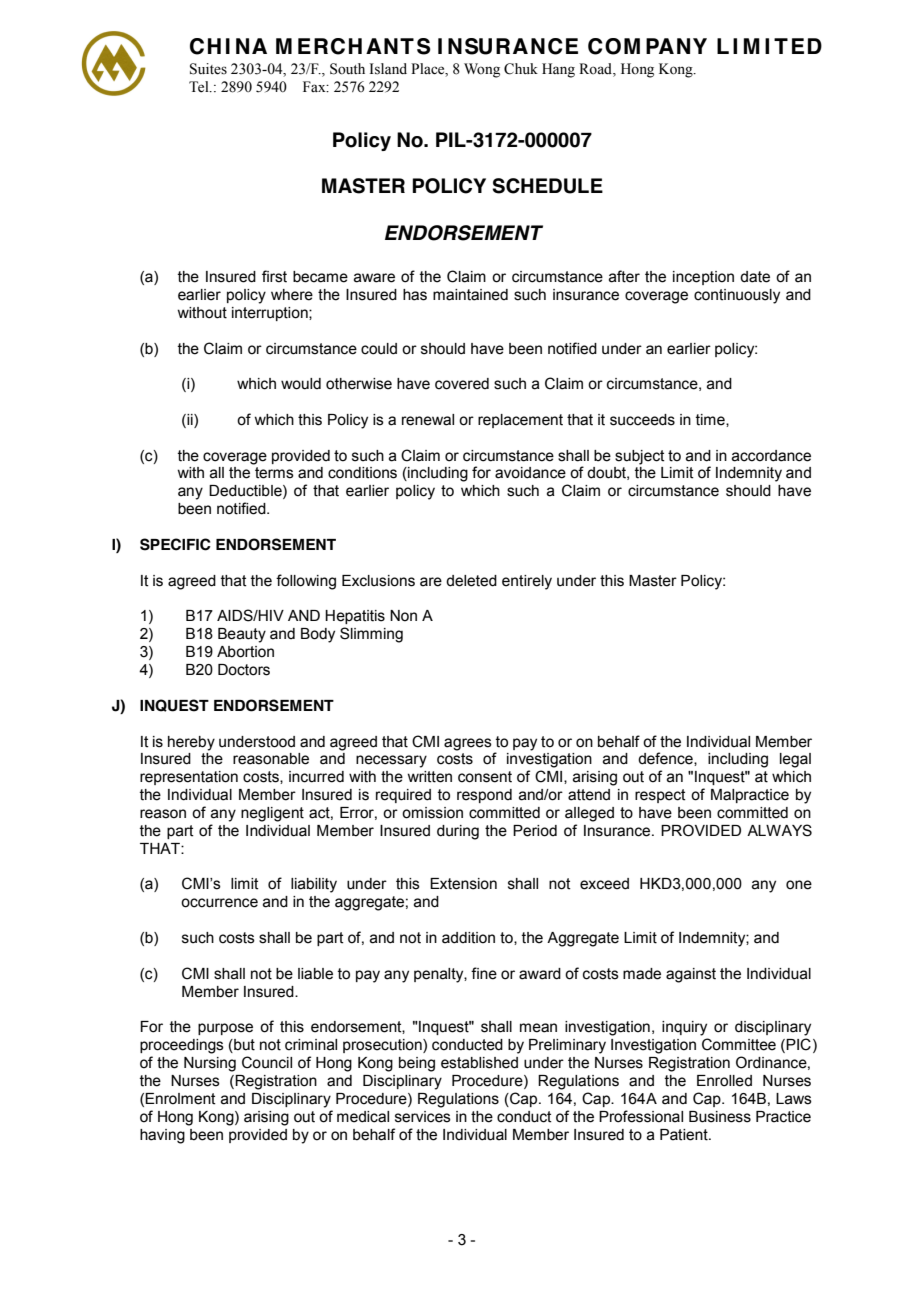 The width and height of the screenshot is (924, 1308). I want to click on Road, so click(596, 69).
